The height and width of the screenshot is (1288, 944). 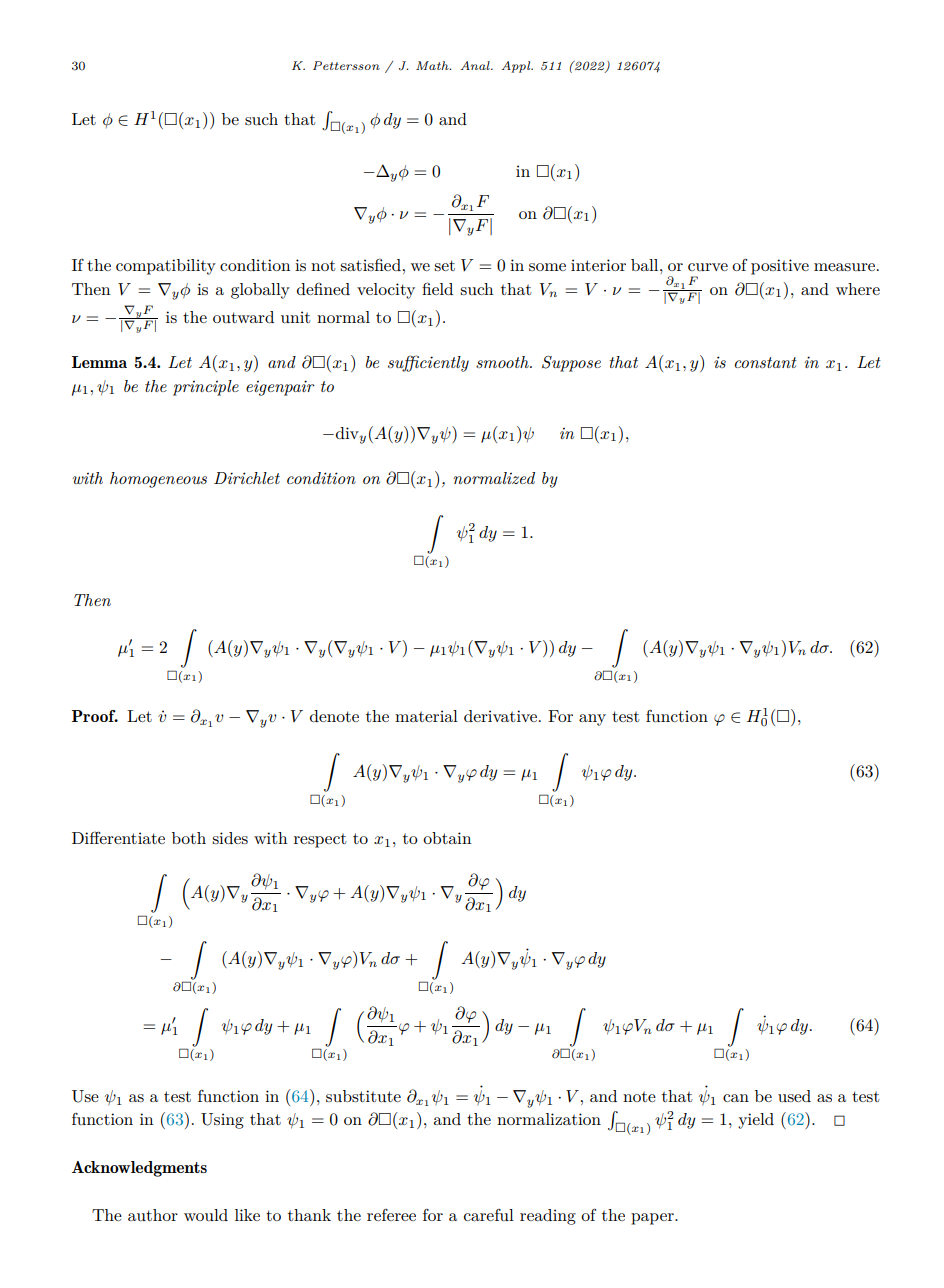 I want to click on positive, so click(x=780, y=267).
